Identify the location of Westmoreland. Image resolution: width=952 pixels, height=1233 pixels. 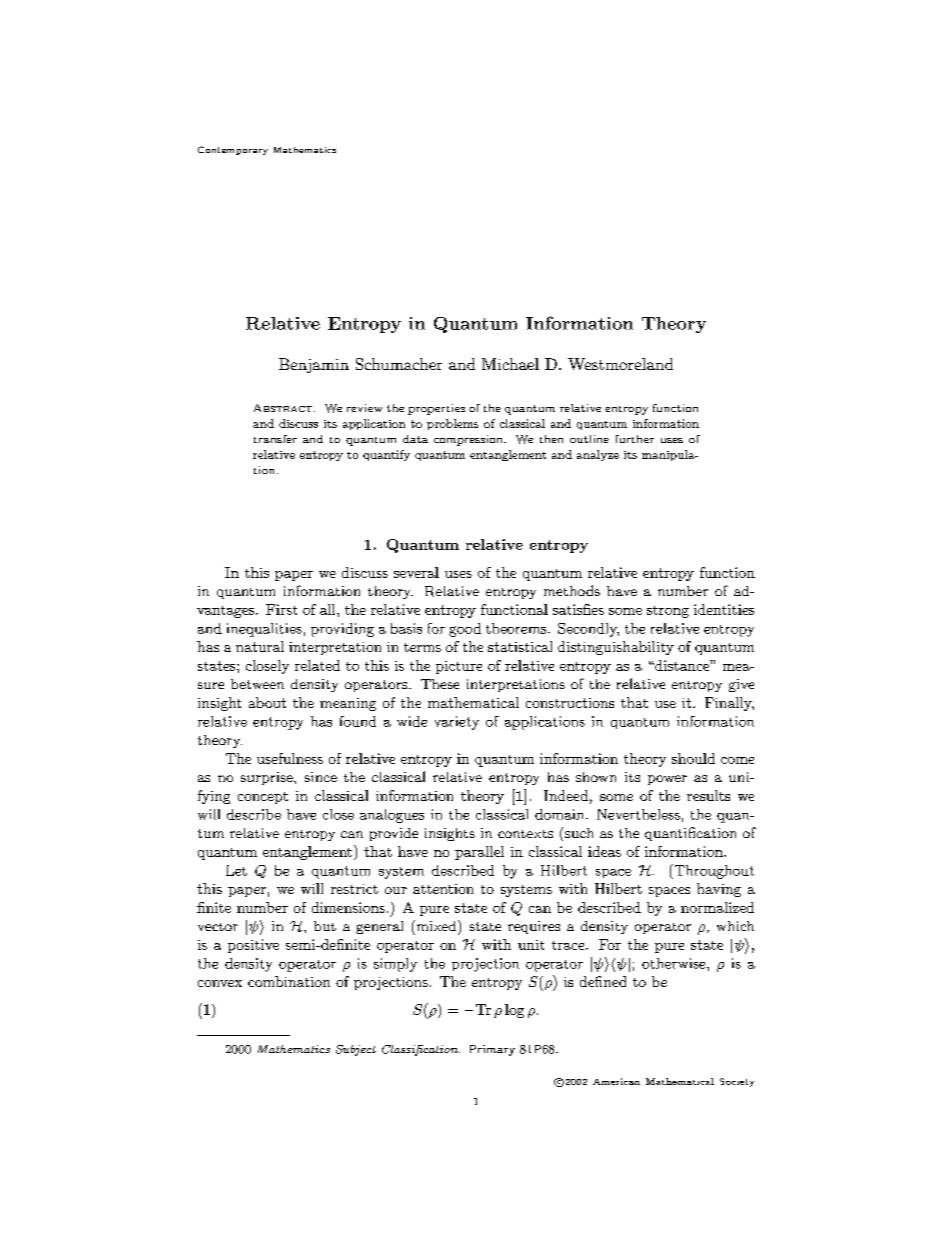
(620, 364).
